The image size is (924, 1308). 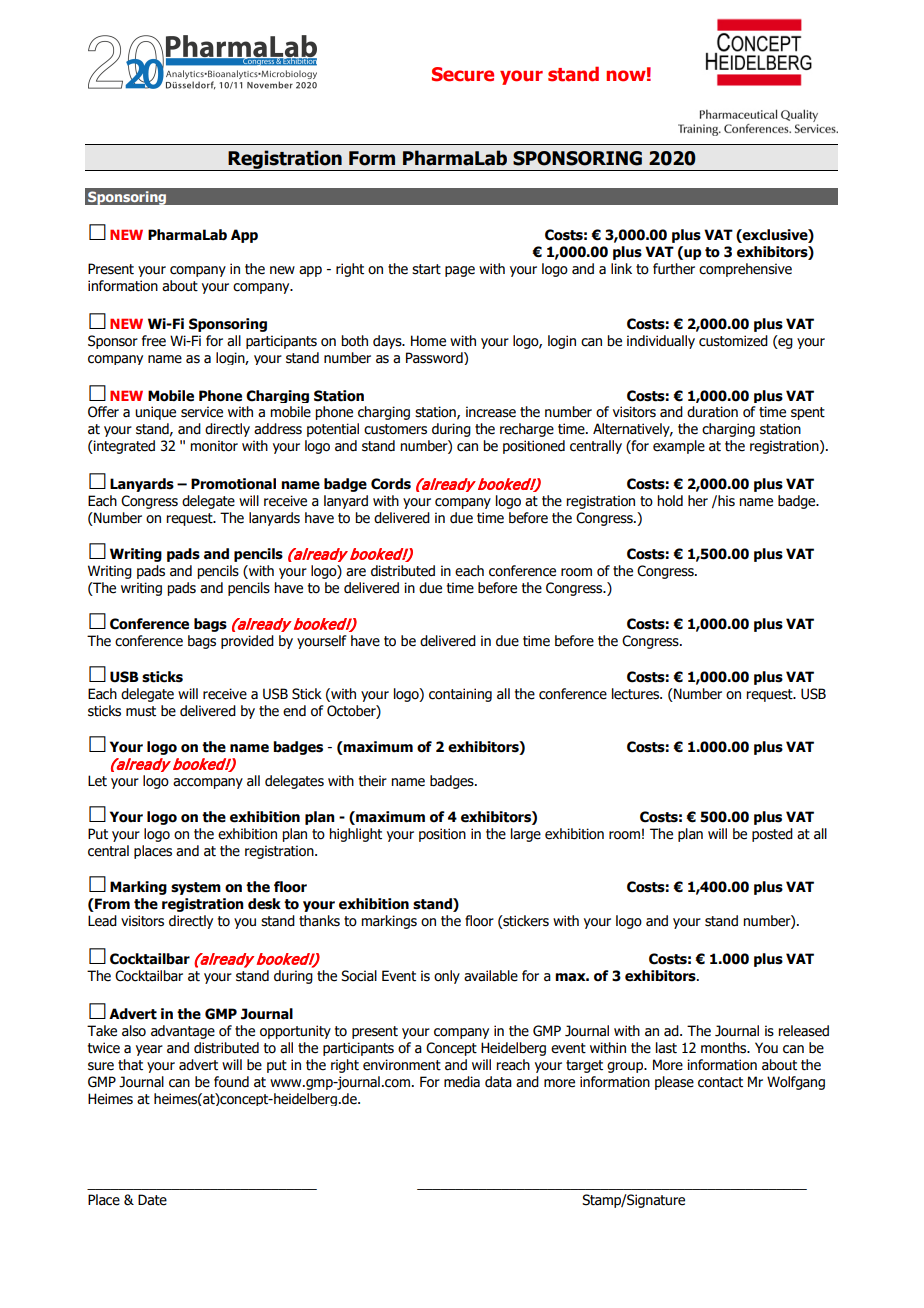 I want to click on Cords, so click(x=391, y=484).
